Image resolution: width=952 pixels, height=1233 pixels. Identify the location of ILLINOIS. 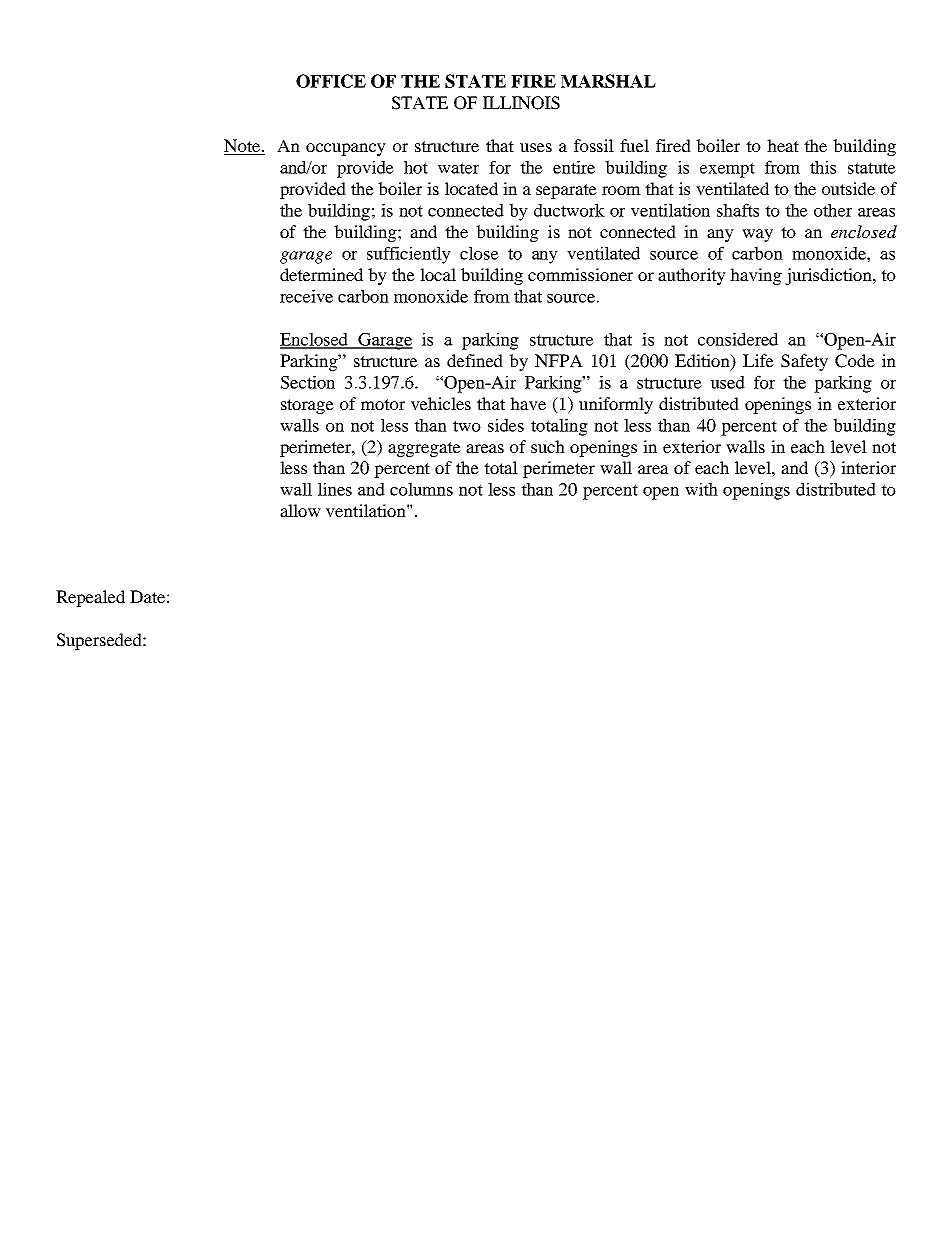
(521, 103).
